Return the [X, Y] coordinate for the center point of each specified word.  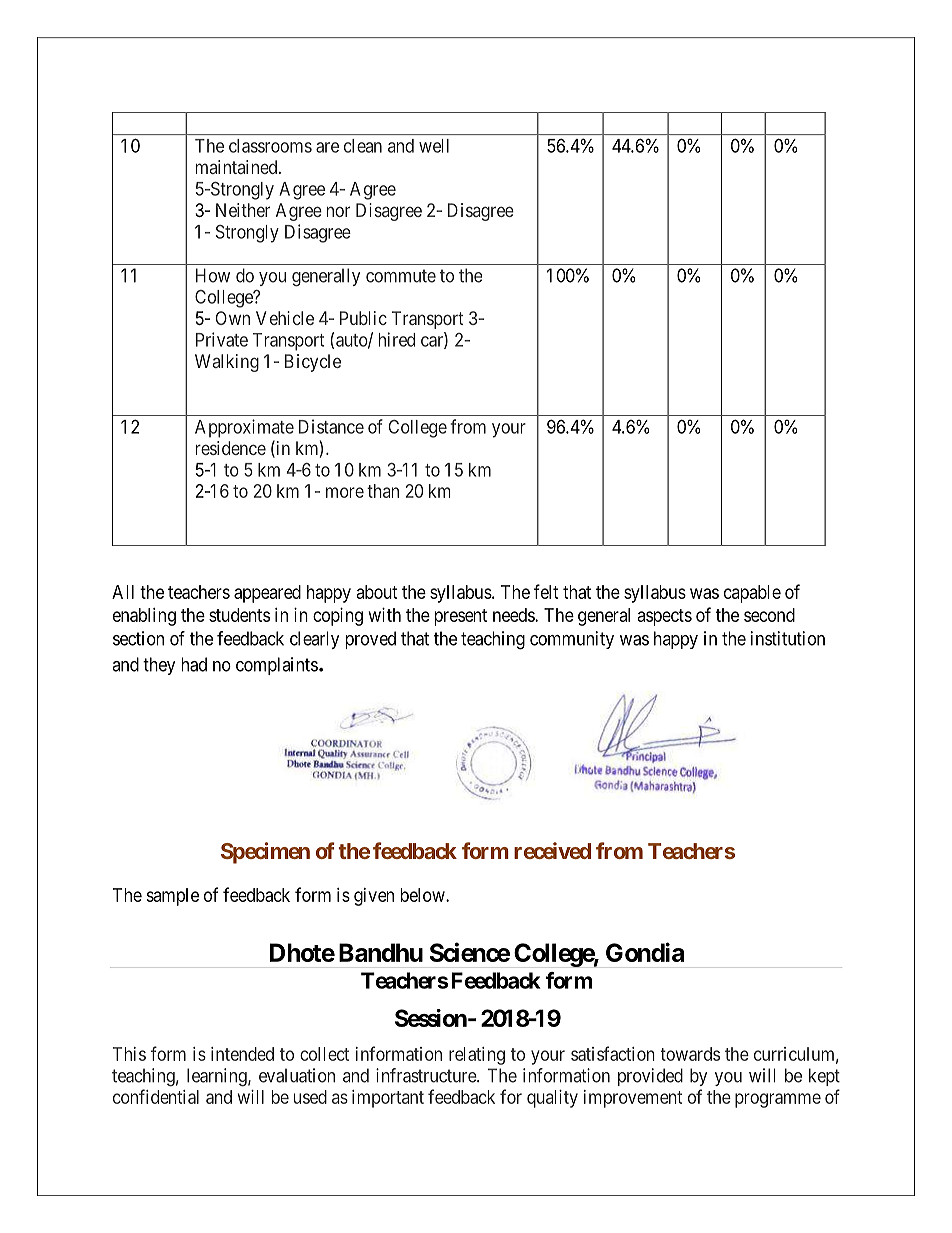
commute [401, 276]
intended [242, 1054]
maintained [238, 167]
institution [788, 638]
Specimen [265, 853]
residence [231, 448]
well [434, 146]
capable [752, 594]
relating [477, 1056]
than [383, 491]
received [552, 850]
